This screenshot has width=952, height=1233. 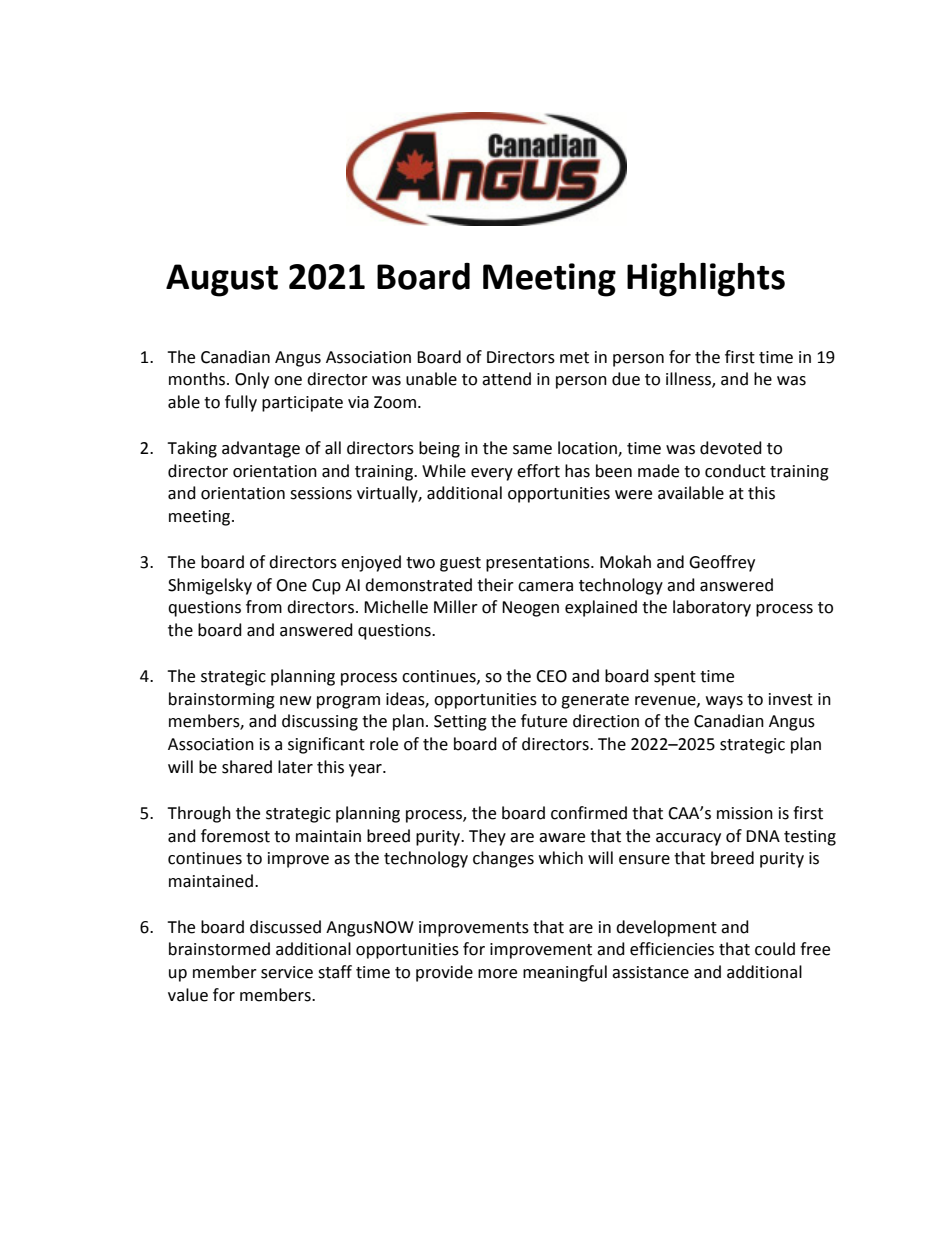 I want to click on service, so click(x=287, y=972).
